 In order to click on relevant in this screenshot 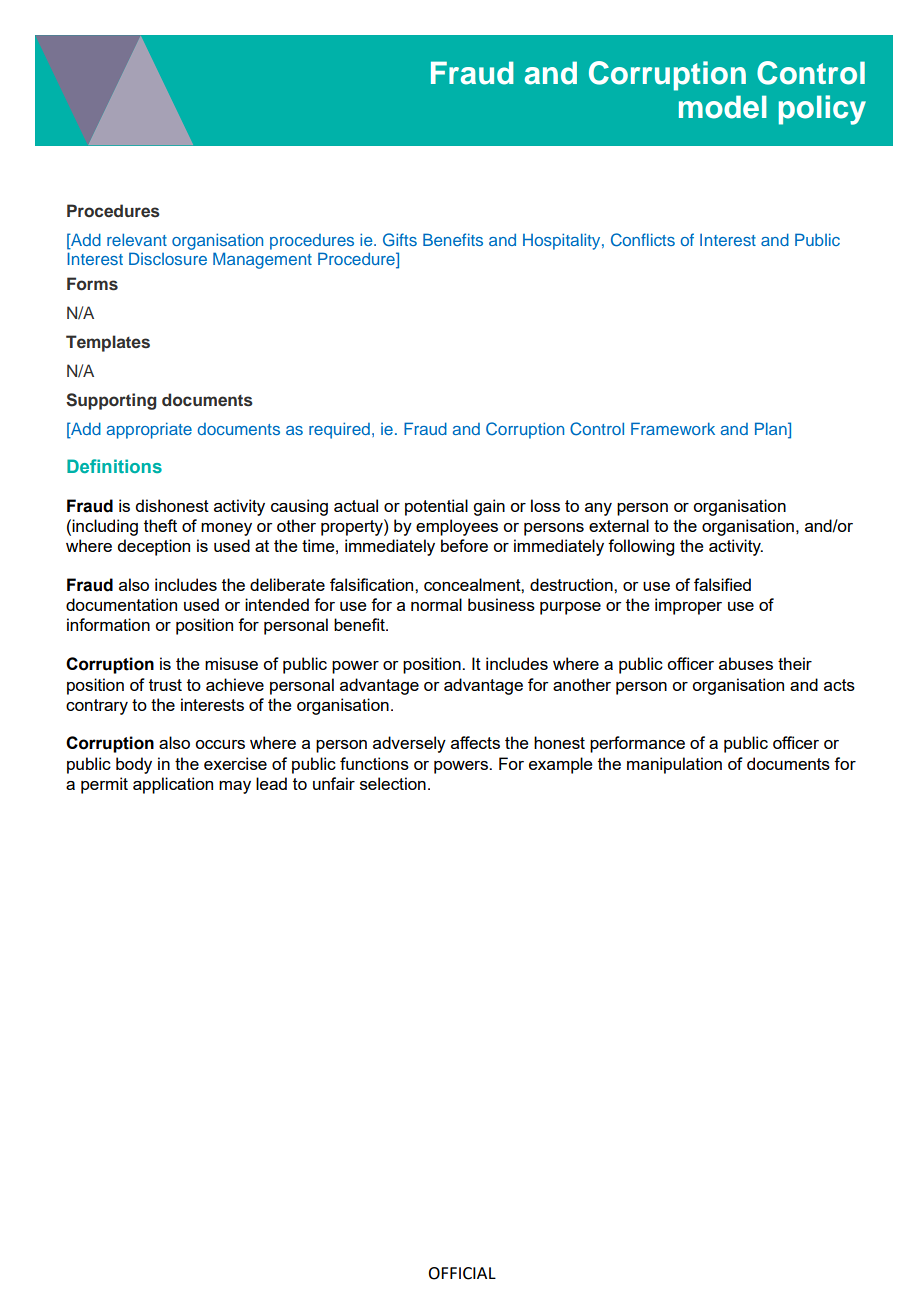, I will do `click(137, 239)`.
